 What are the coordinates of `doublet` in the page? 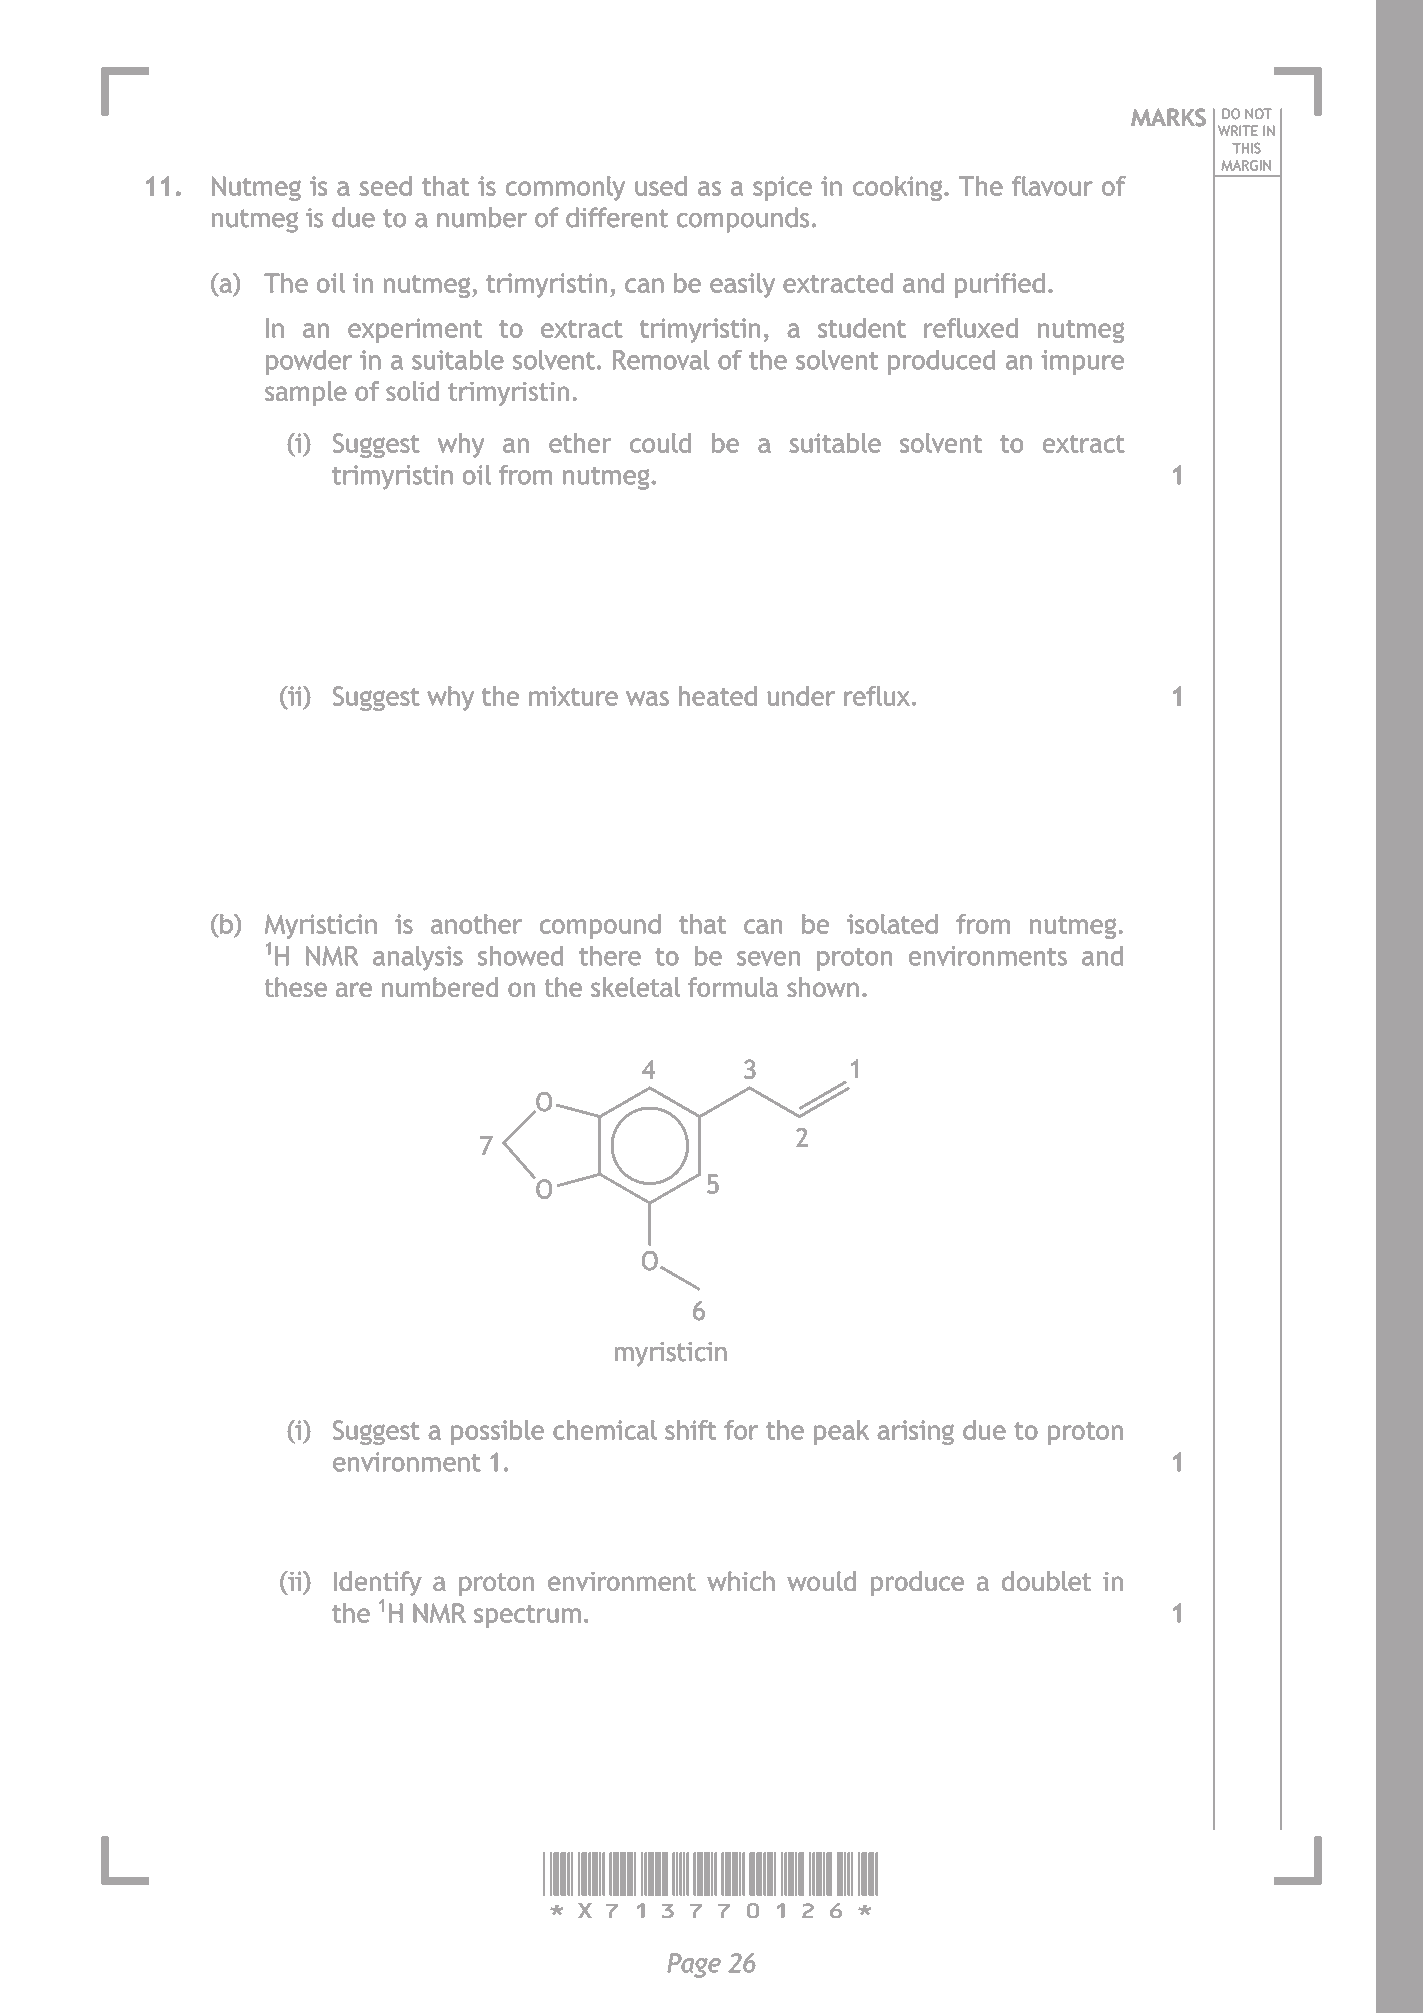 It's located at (1046, 1581).
